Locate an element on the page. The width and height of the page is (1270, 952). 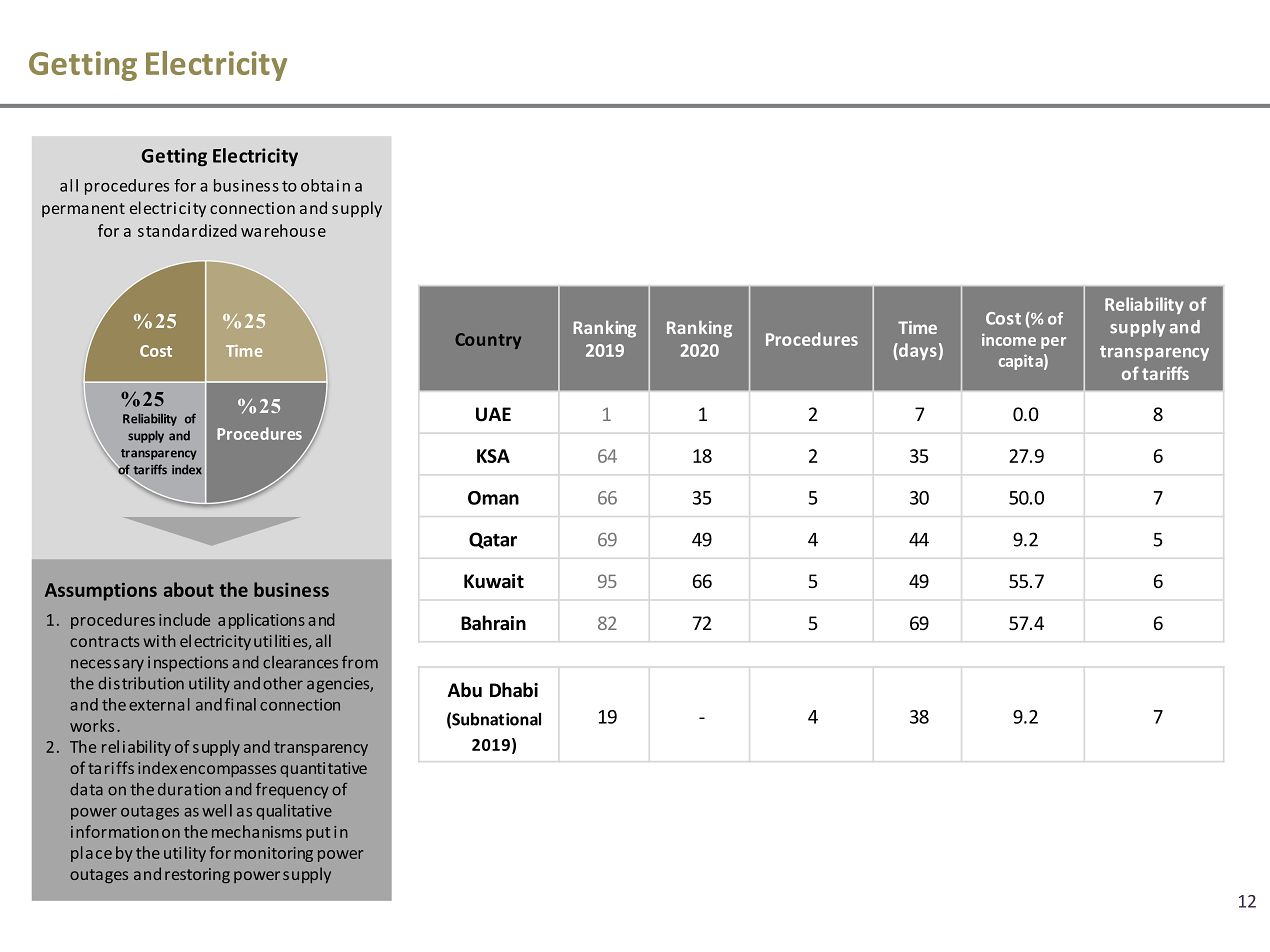
about is located at coordinates (189, 589).
